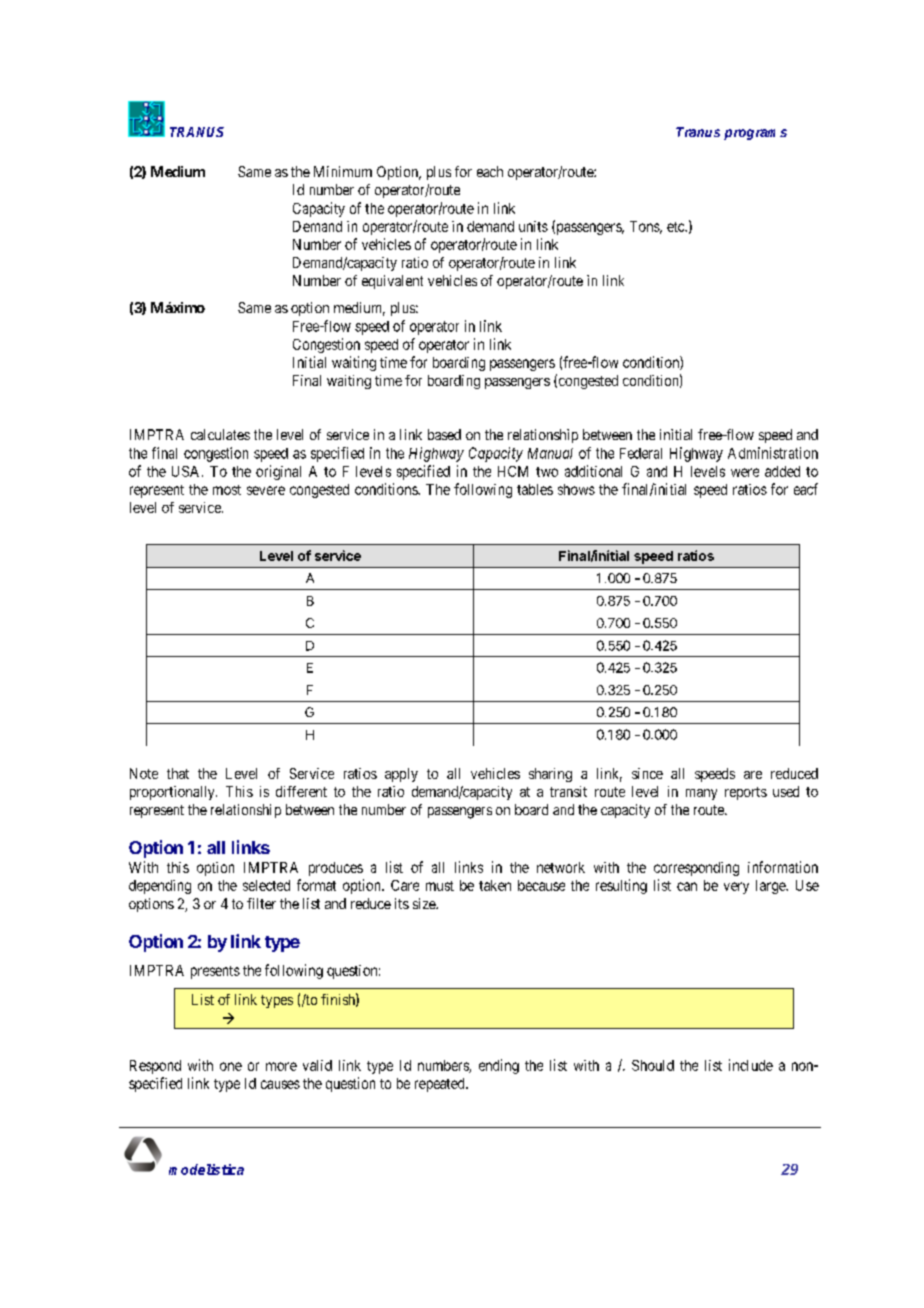 The height and width of the page is (1308, 924). Describe the element at coordinates (751, 1065) in the page. I see `include` at that location.
